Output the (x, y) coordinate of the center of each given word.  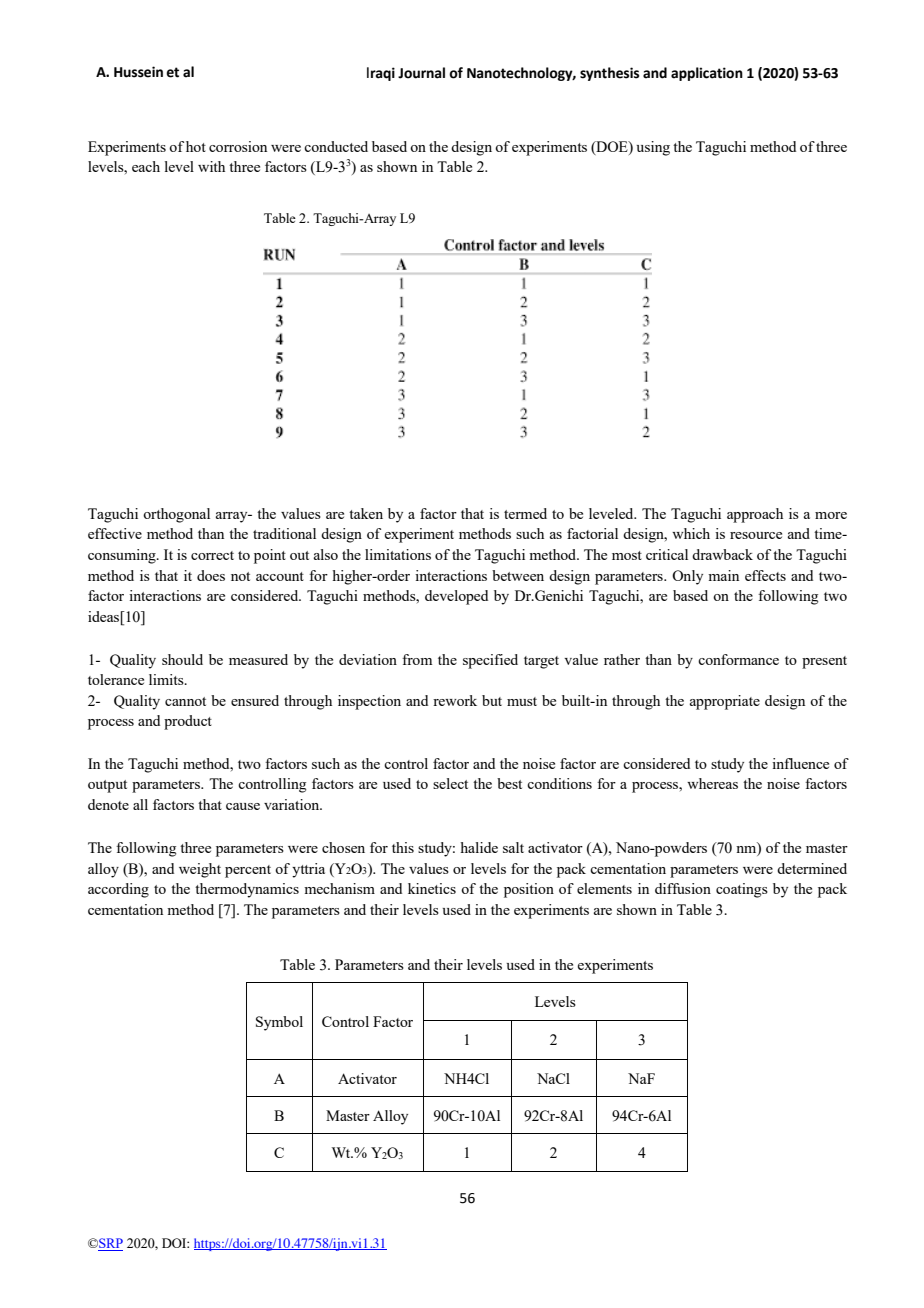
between (518, 575)
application (707, 74)
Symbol (279, 1023)
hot (196, 146)
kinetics (432, 888)
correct (212, 555)
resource (756, 535)
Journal (421, 73)
